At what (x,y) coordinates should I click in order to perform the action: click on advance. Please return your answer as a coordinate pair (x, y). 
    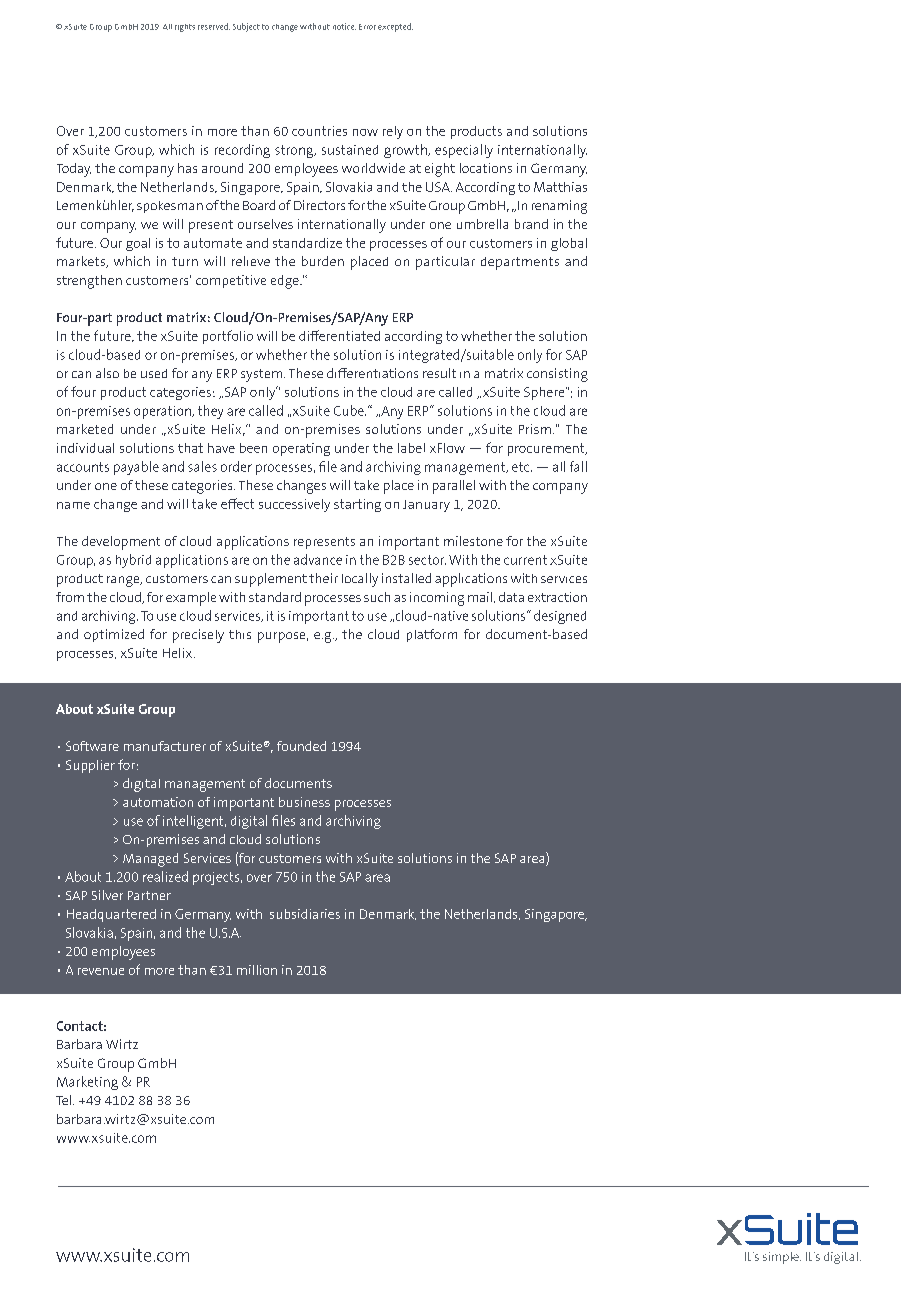
    Looking at the image, I should click on (318, 559).
